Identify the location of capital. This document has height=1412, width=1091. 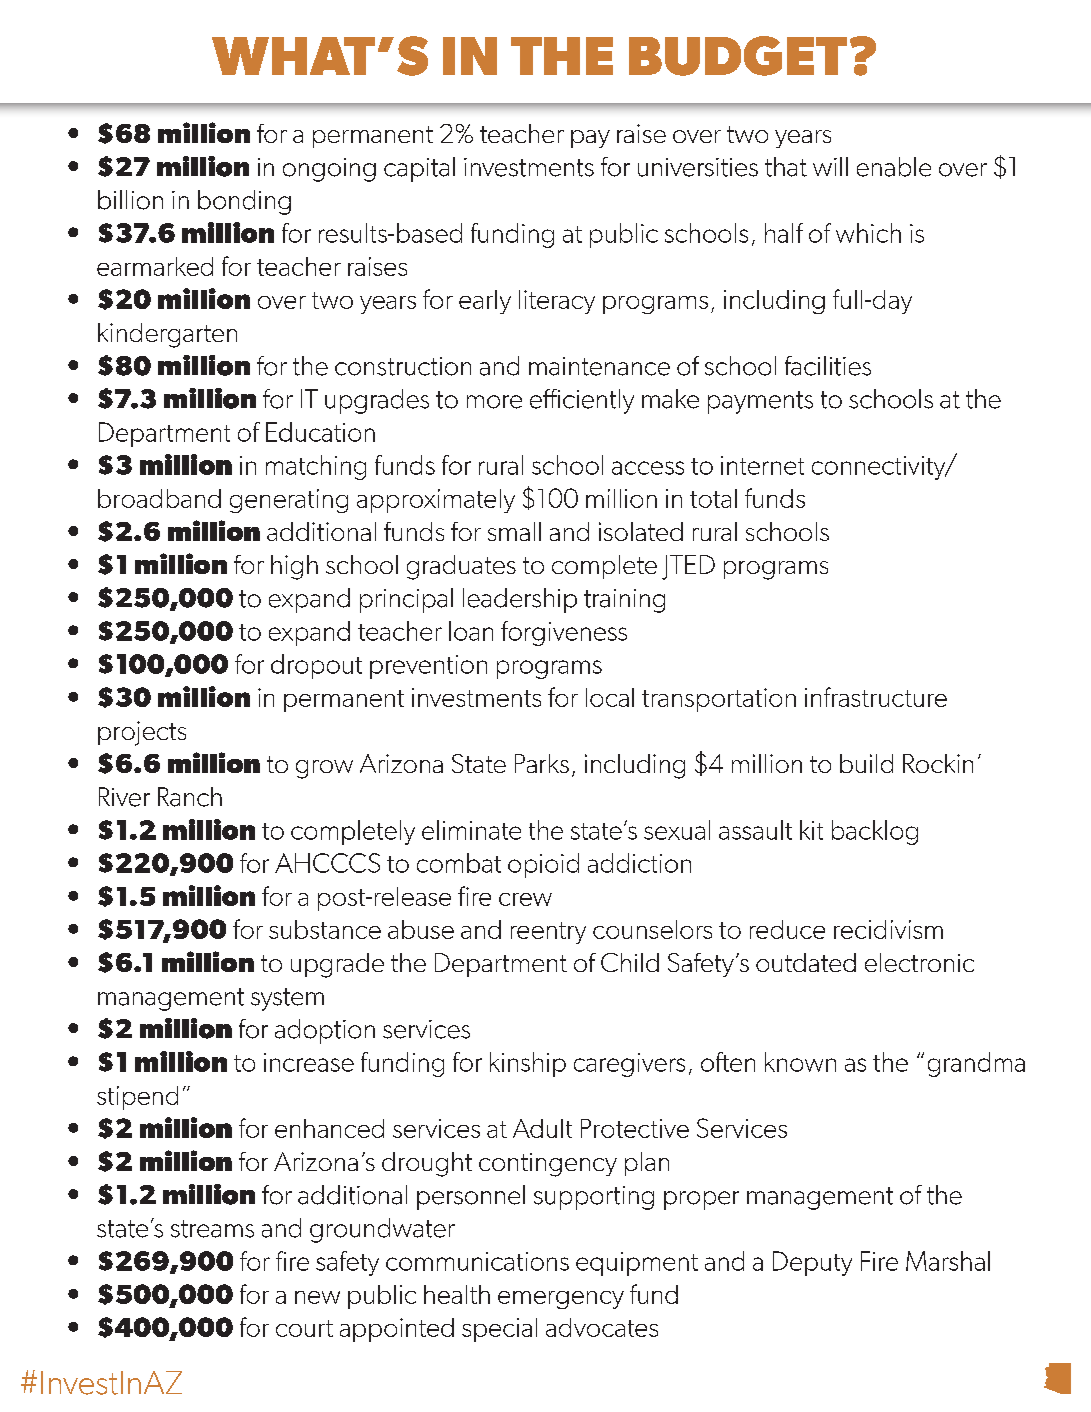
(419, 169).
